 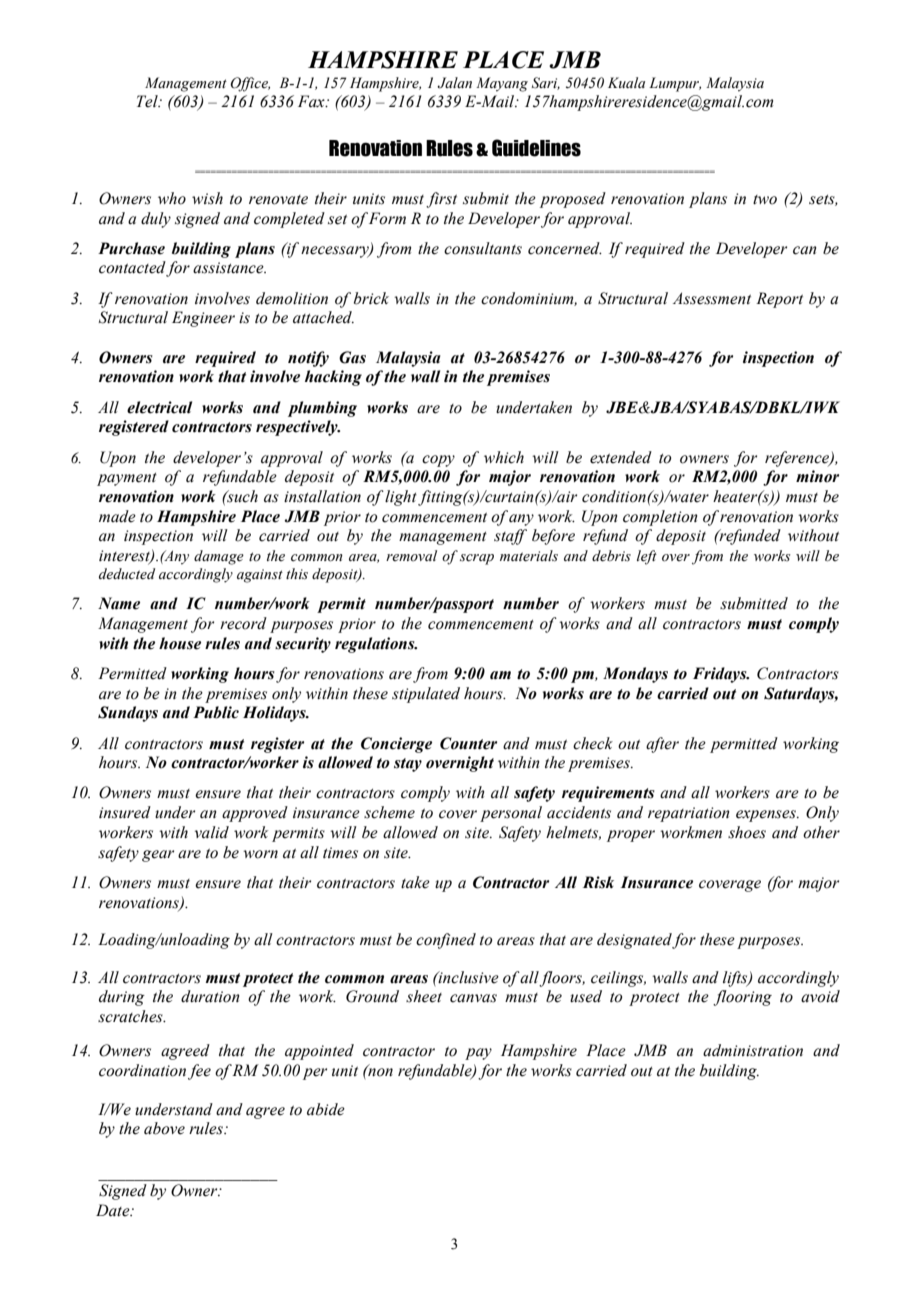 I want to click on payment, so click(x=127, y=479).
